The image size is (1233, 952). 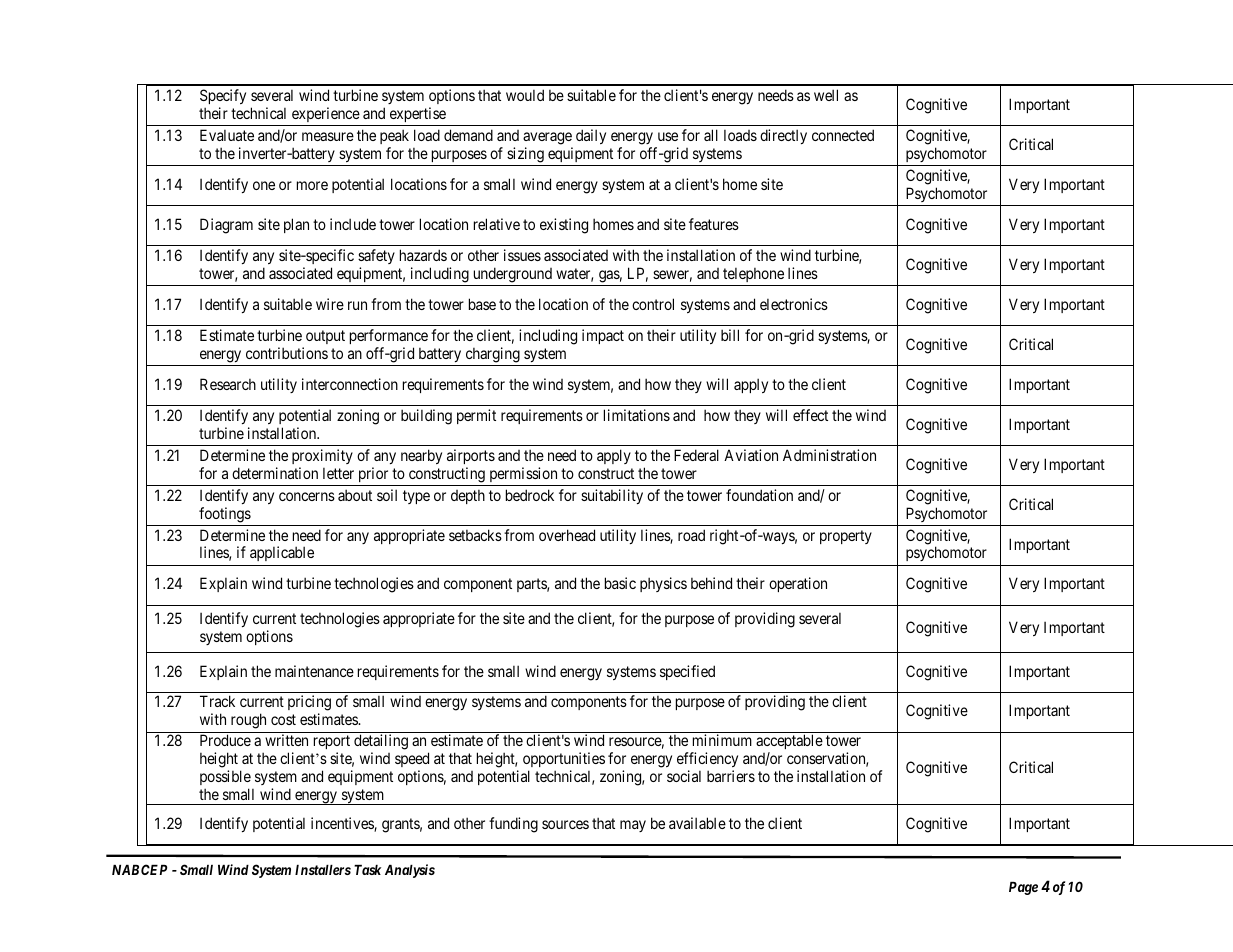 What do you see at coordinates (591, 136) in the page?
I see `daily` at bounding box center [591, 136].
